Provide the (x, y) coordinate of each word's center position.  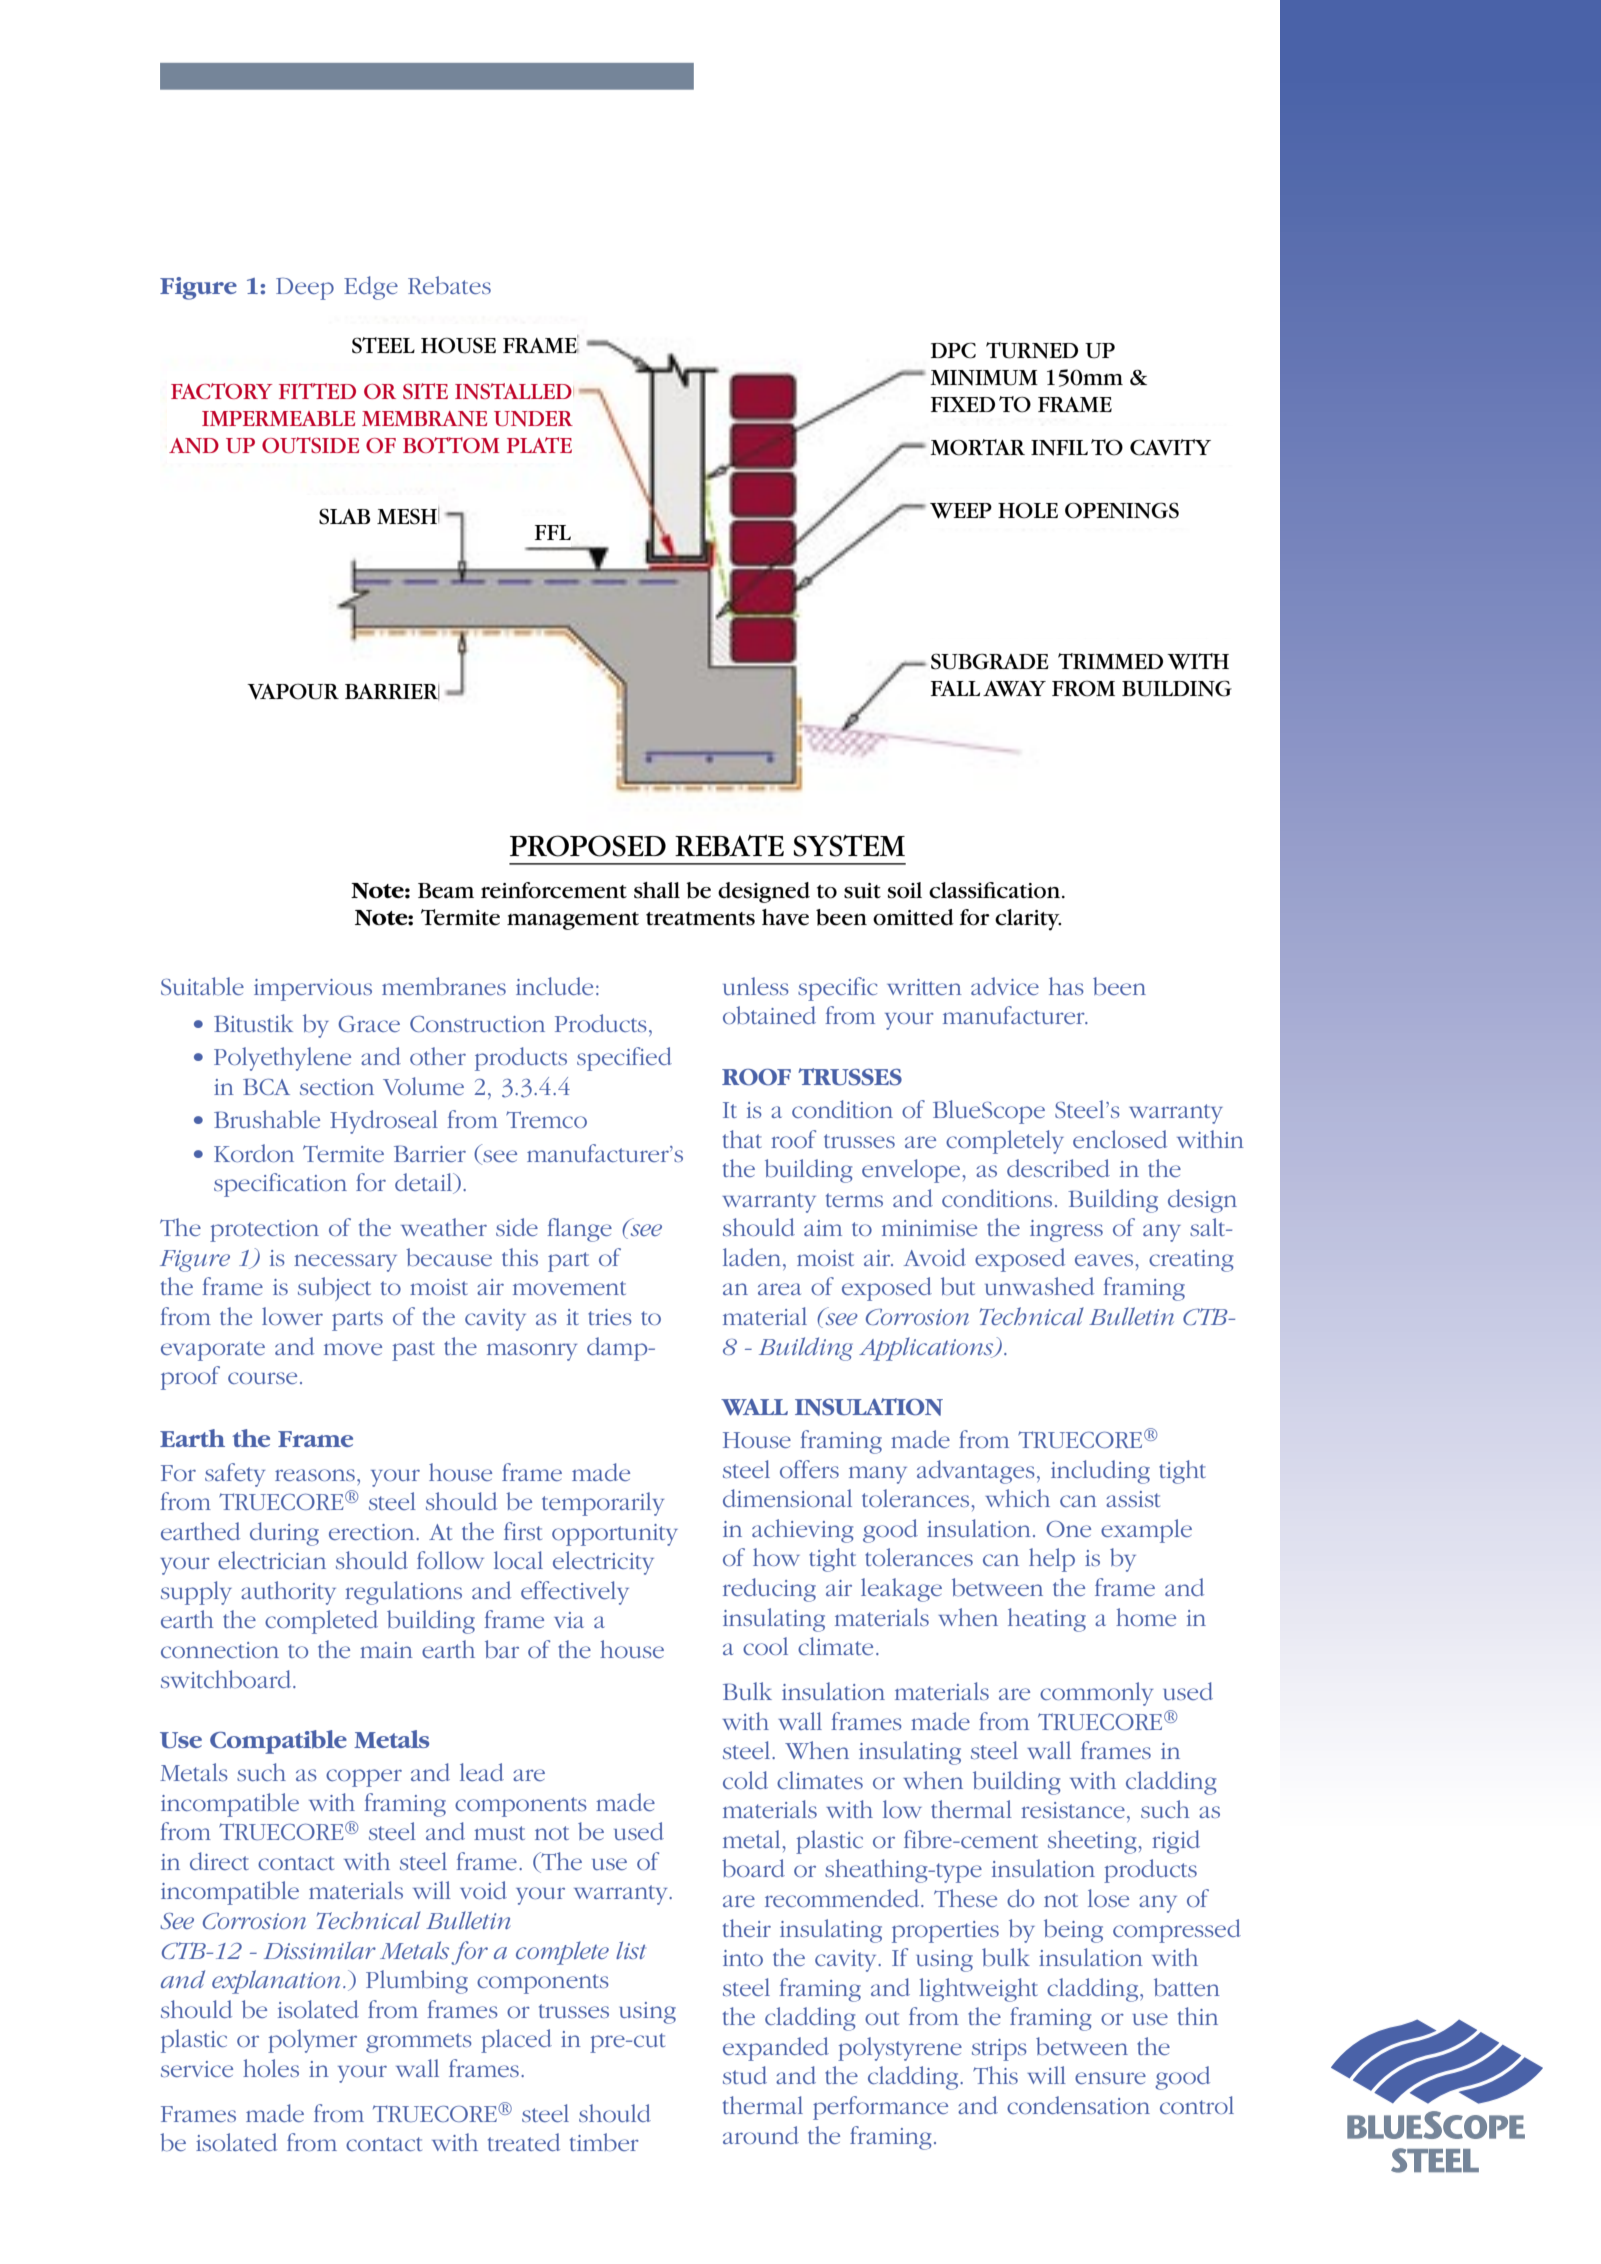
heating (1047, 1620)
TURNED (1032, 350)
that (742, 1139)
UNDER (533, 418)
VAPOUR (293, 691)
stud (745, 2075)
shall (657, 890)
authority (288, 1593)
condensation (1078, 2105)
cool (765, 1646)
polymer (312, 2041)
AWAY (1014, 689)
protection (264, 1231)
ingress (1066, 1231)
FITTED (317, 391)
